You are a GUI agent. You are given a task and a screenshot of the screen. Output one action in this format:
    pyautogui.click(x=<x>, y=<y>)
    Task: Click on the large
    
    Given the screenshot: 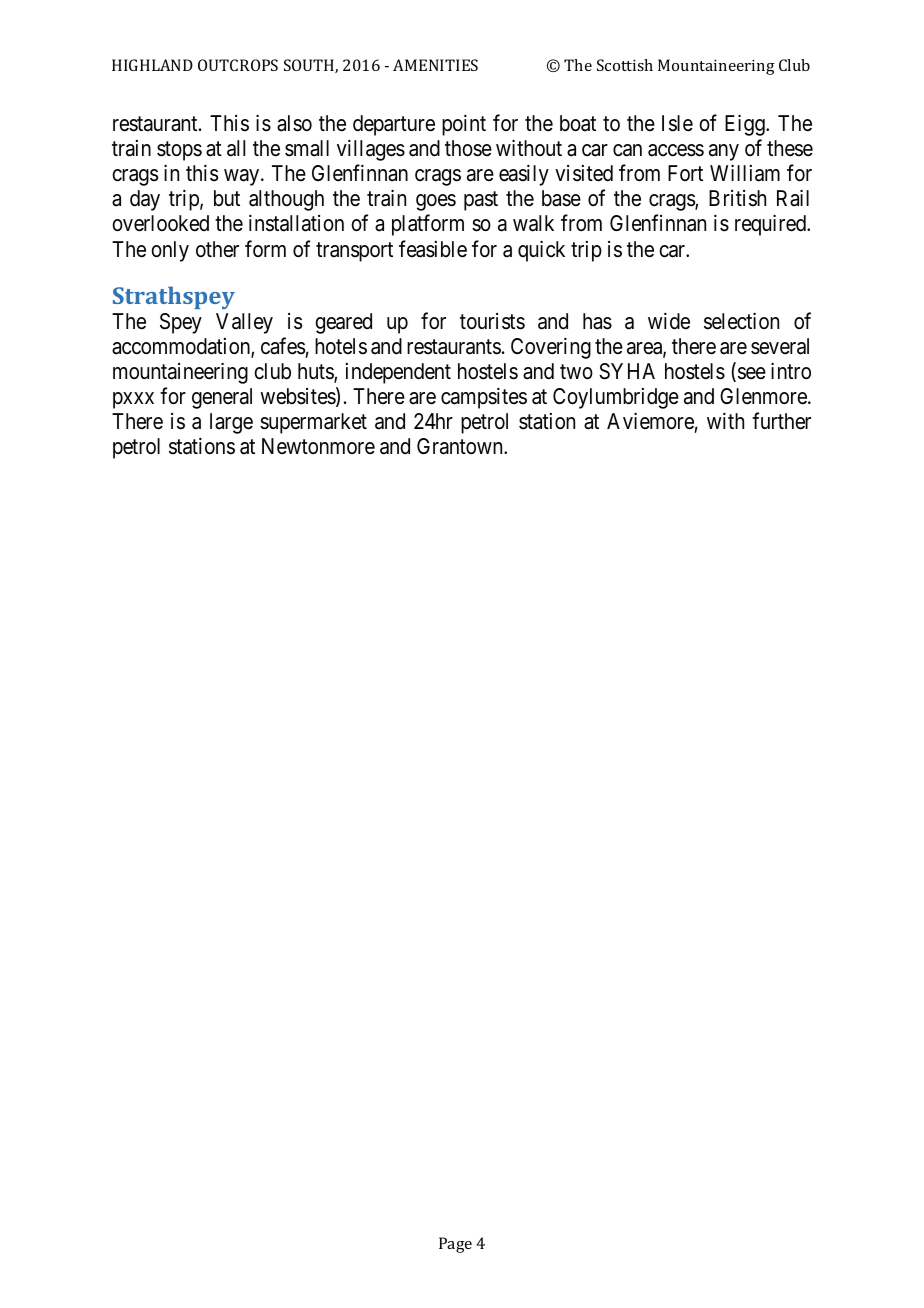 What is the action you would take?
    pyautogui.click(x=231, y=423)
